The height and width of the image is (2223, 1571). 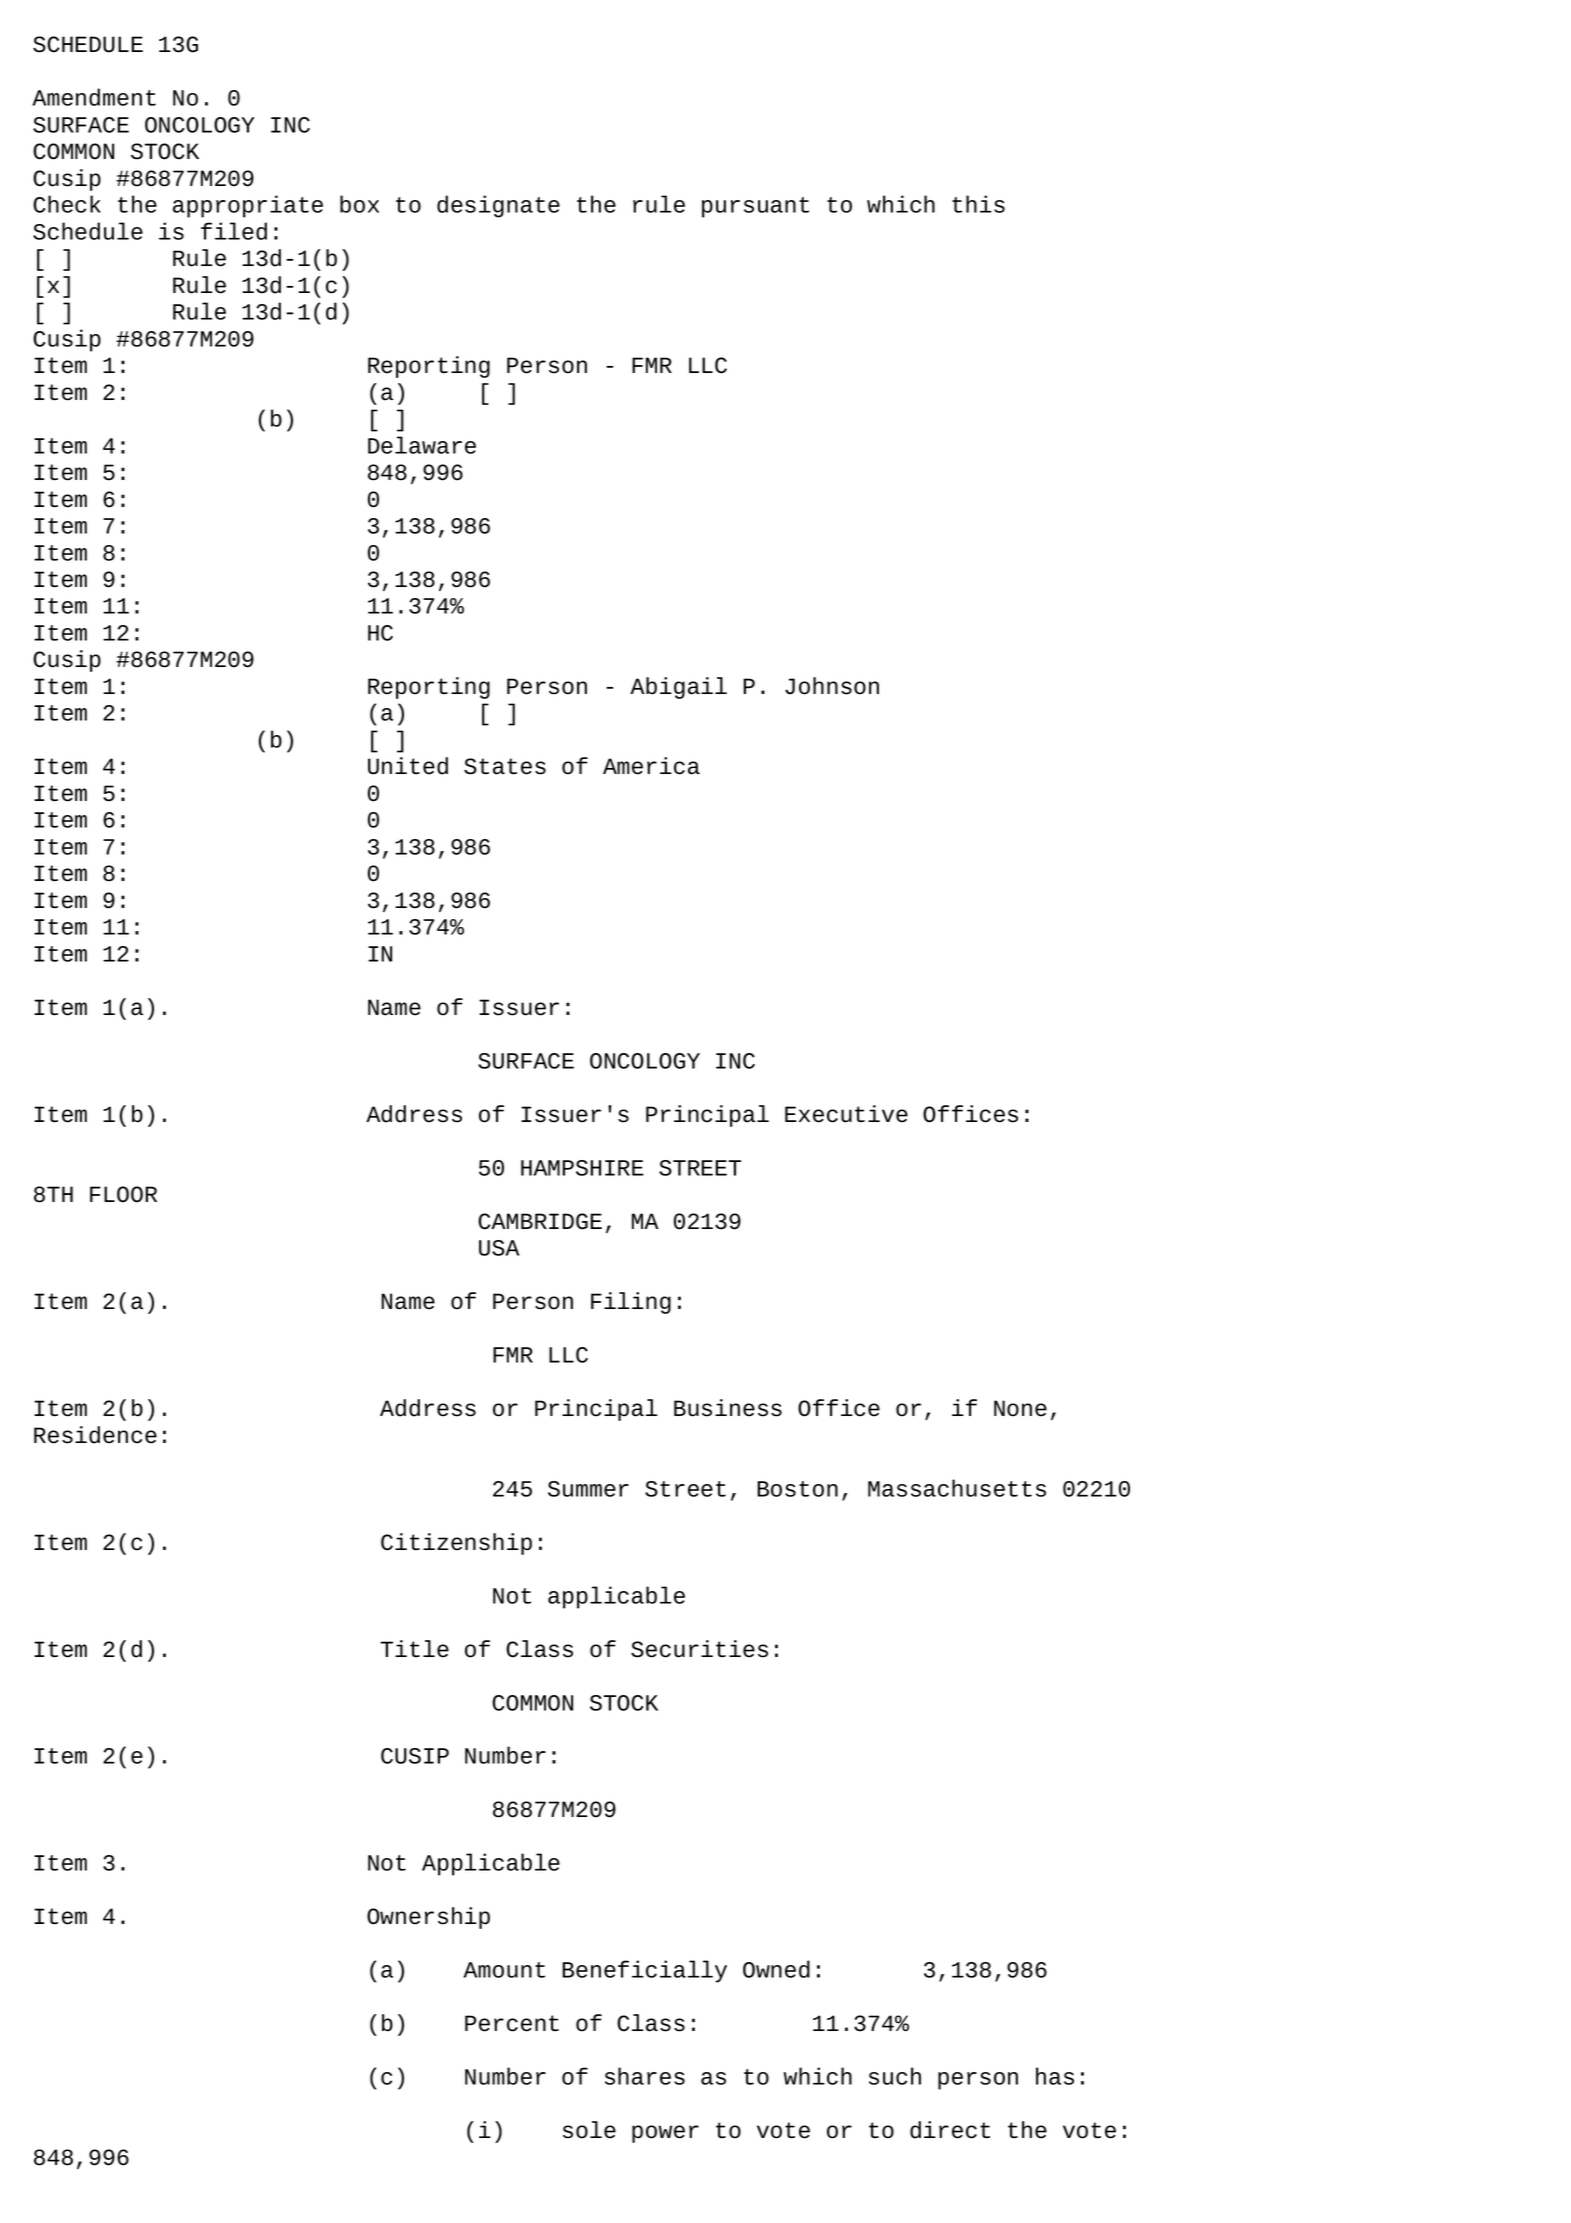 I want to click on United, so click(x=408, y=766).
